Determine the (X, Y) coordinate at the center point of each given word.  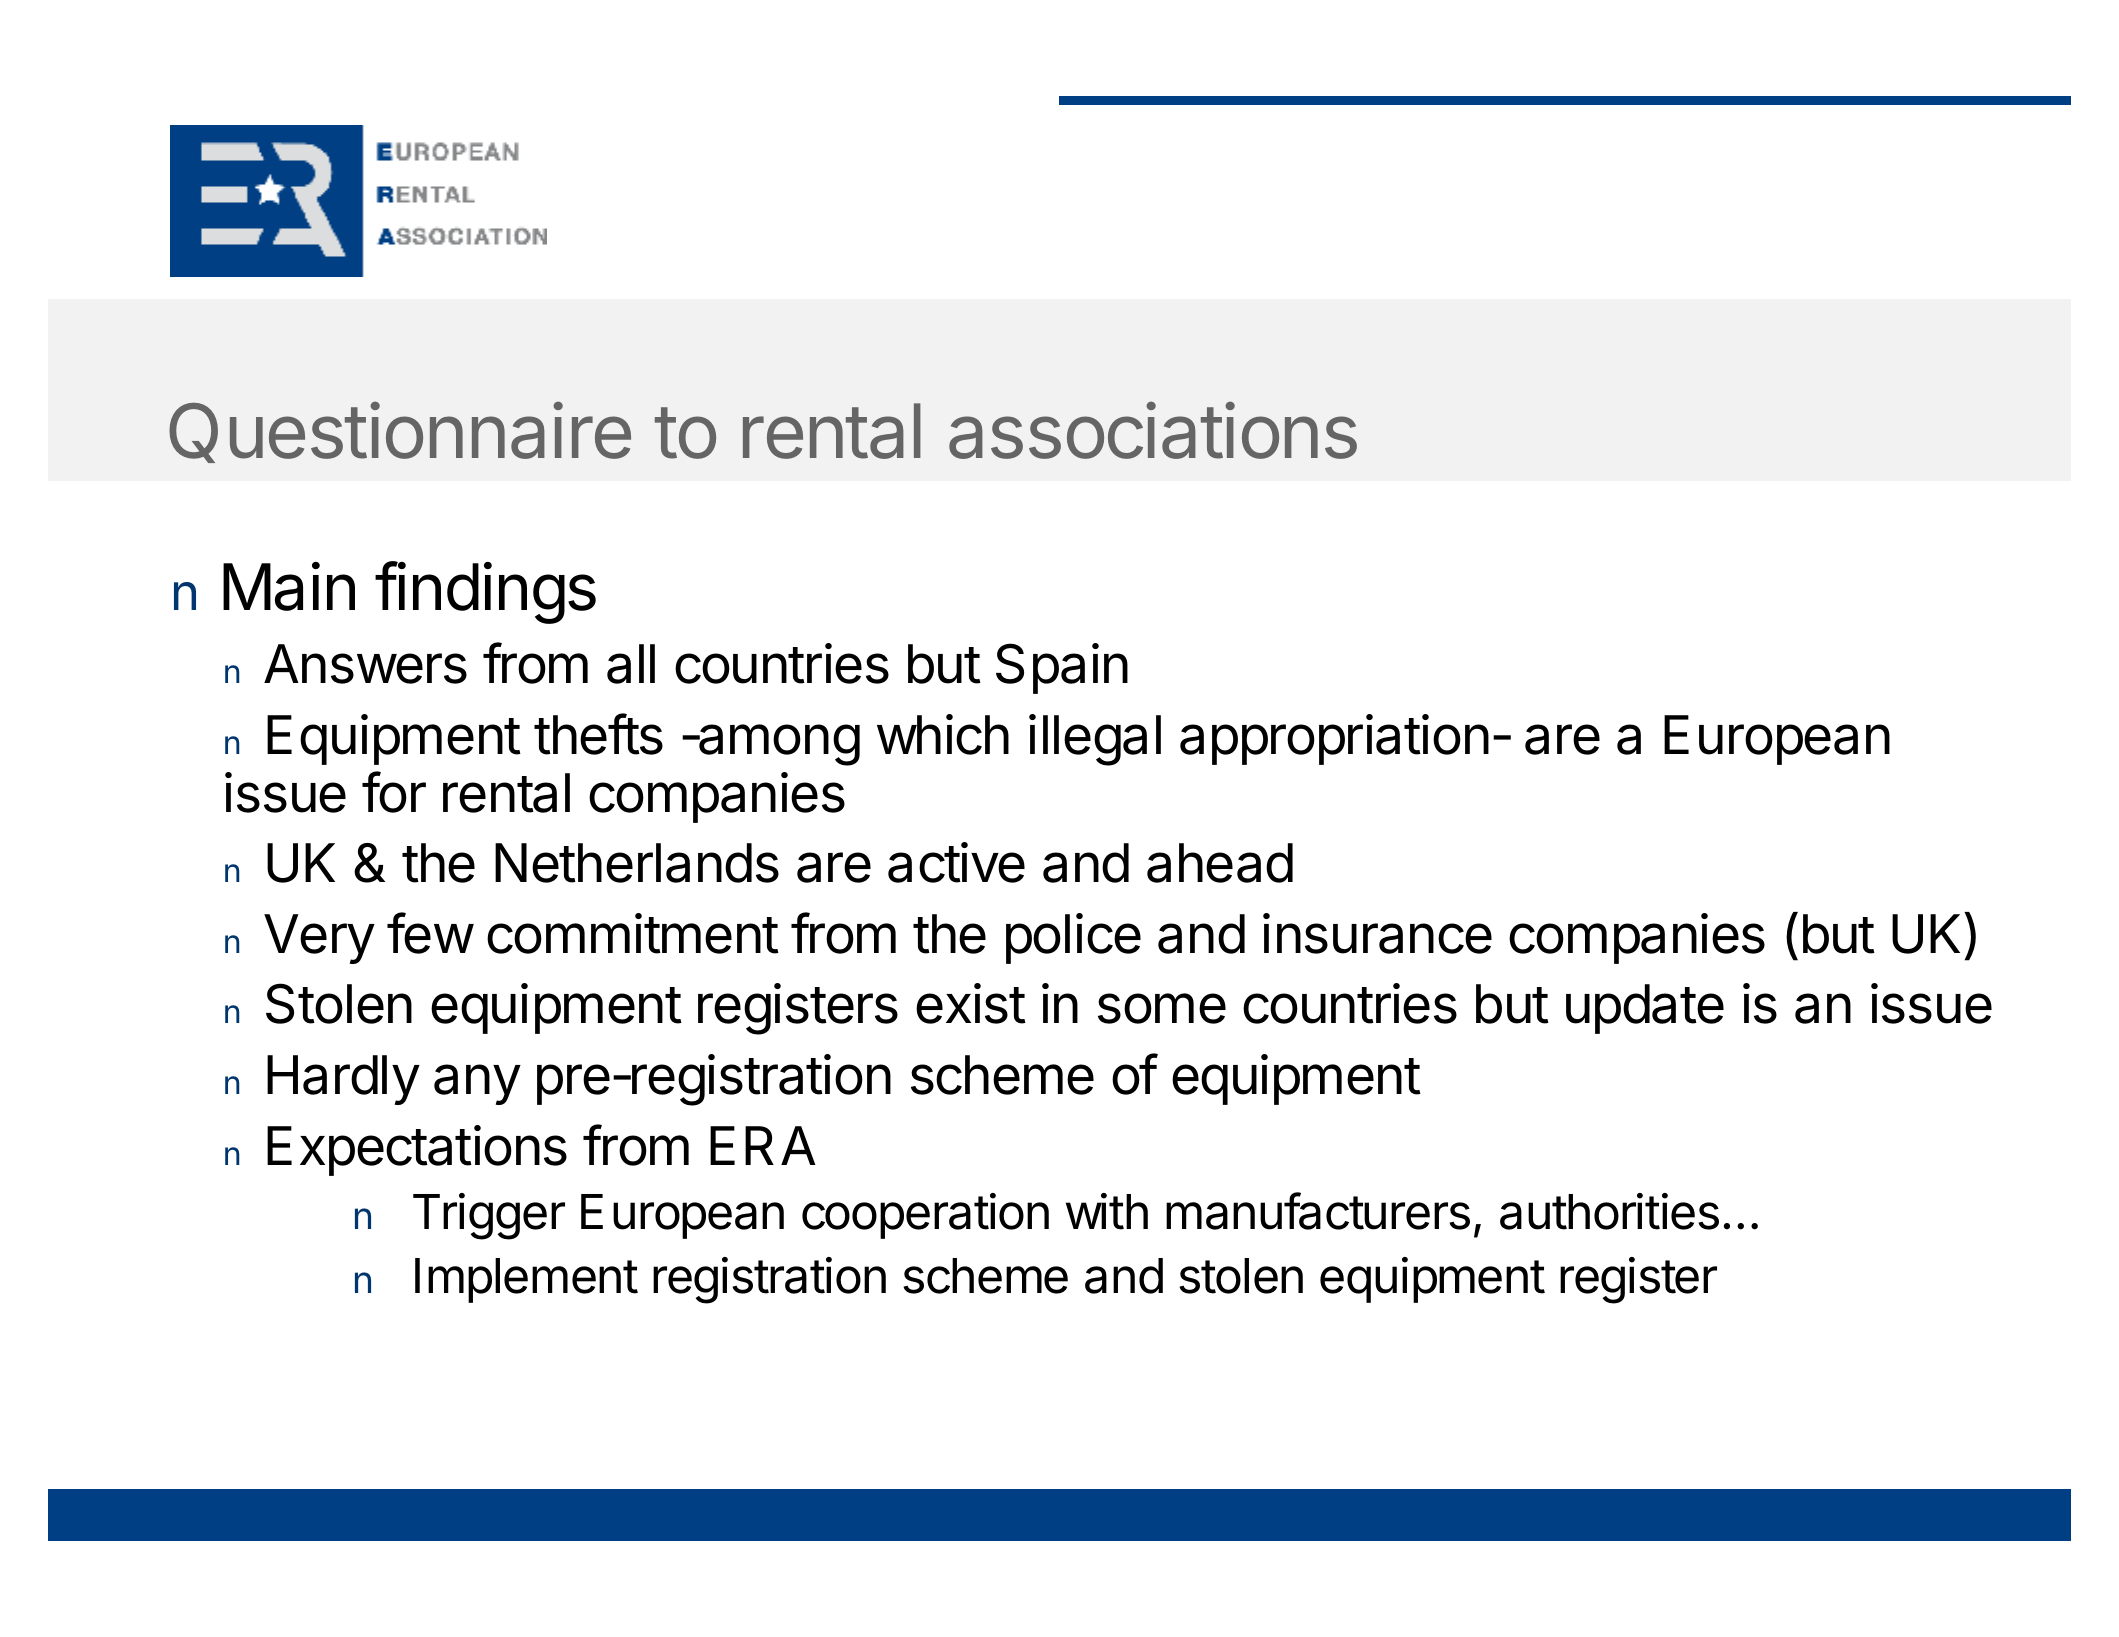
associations (1153, 430)
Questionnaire (400, 432)
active (956, 862)
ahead (1220, 863)
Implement (526, 1280)
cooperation (925, 1216)
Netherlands (637, 863)
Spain (1062, 668)
